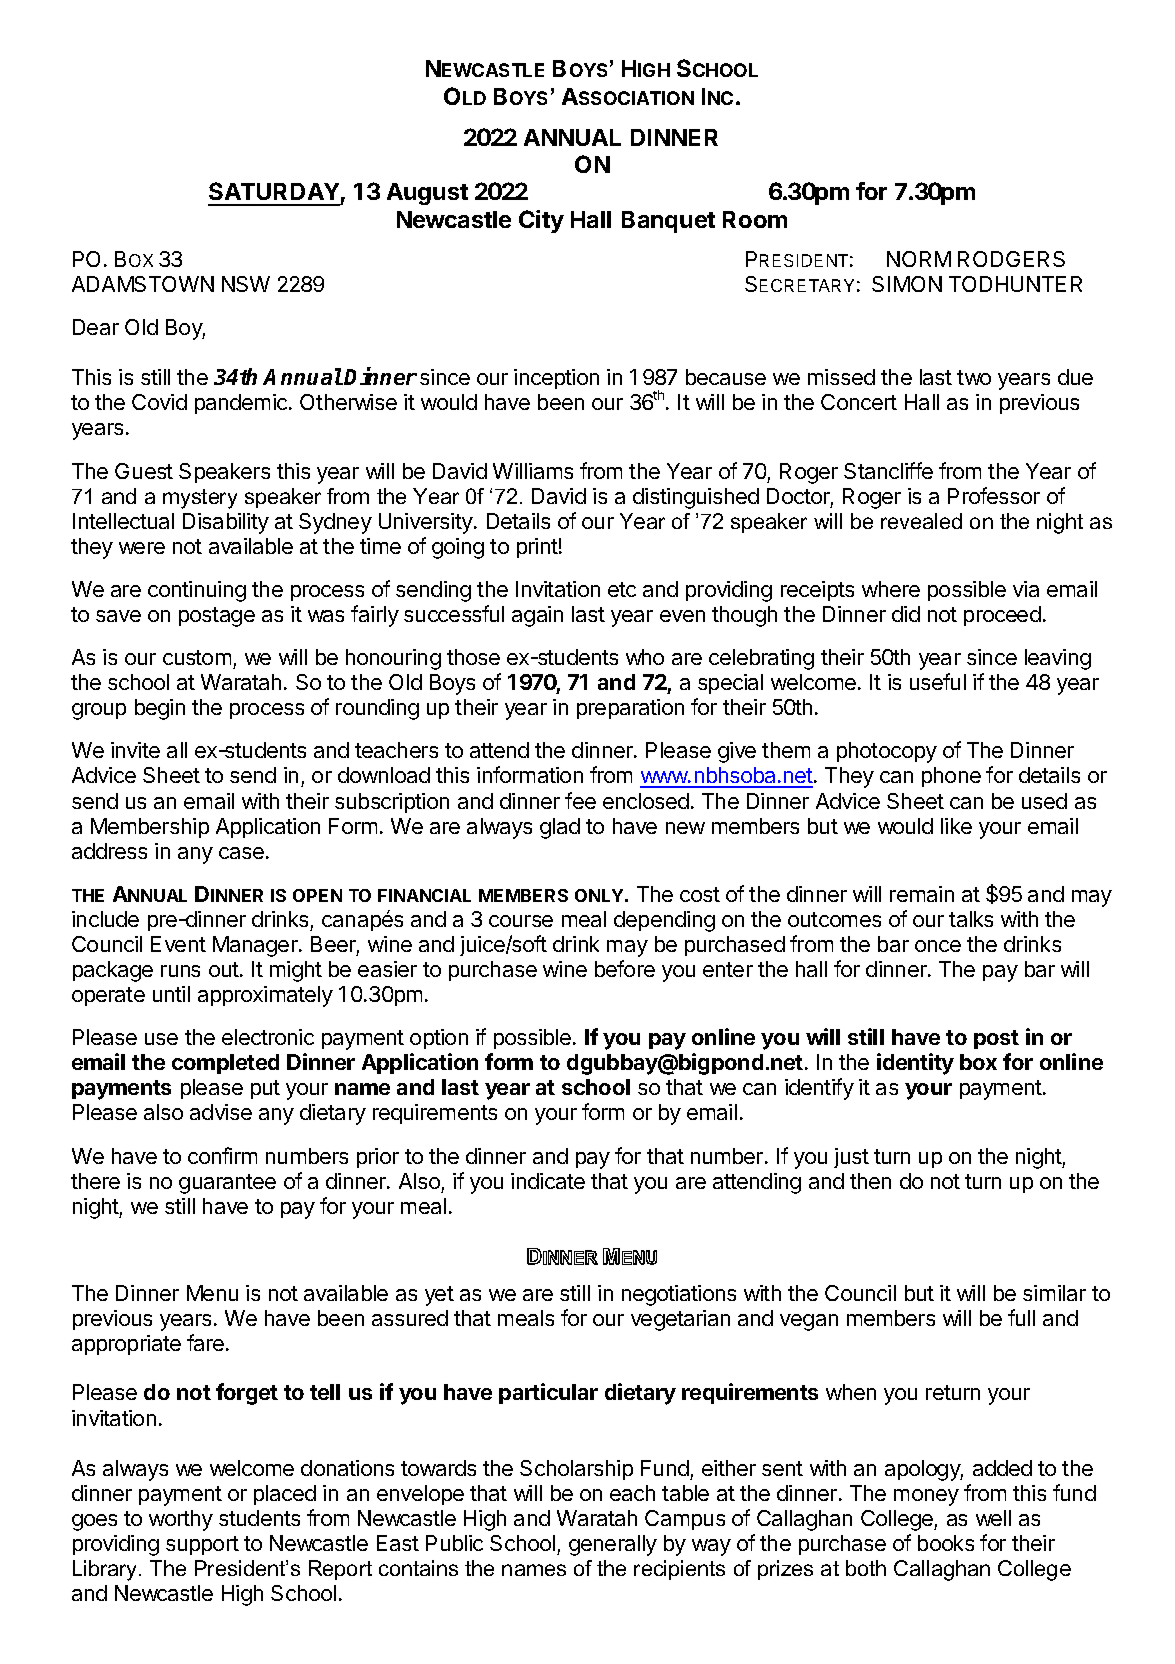  Describe the element at coordinates (922, 894) in the screenshot. I see `remain` at that location.
